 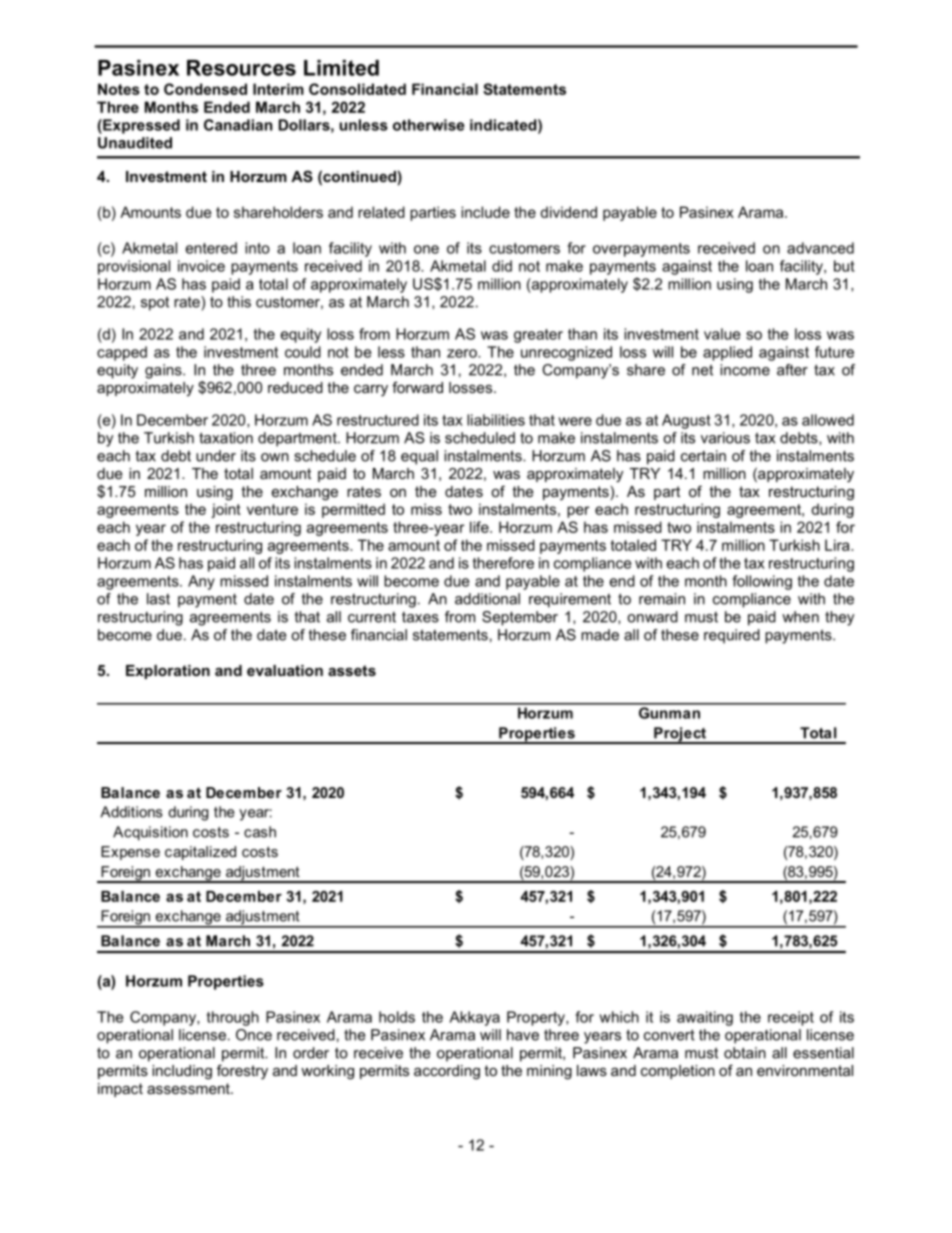 What do you see at coordinates (182, 1072) in the screenshot?
I see `including` at bounding box center [182, 1072].
